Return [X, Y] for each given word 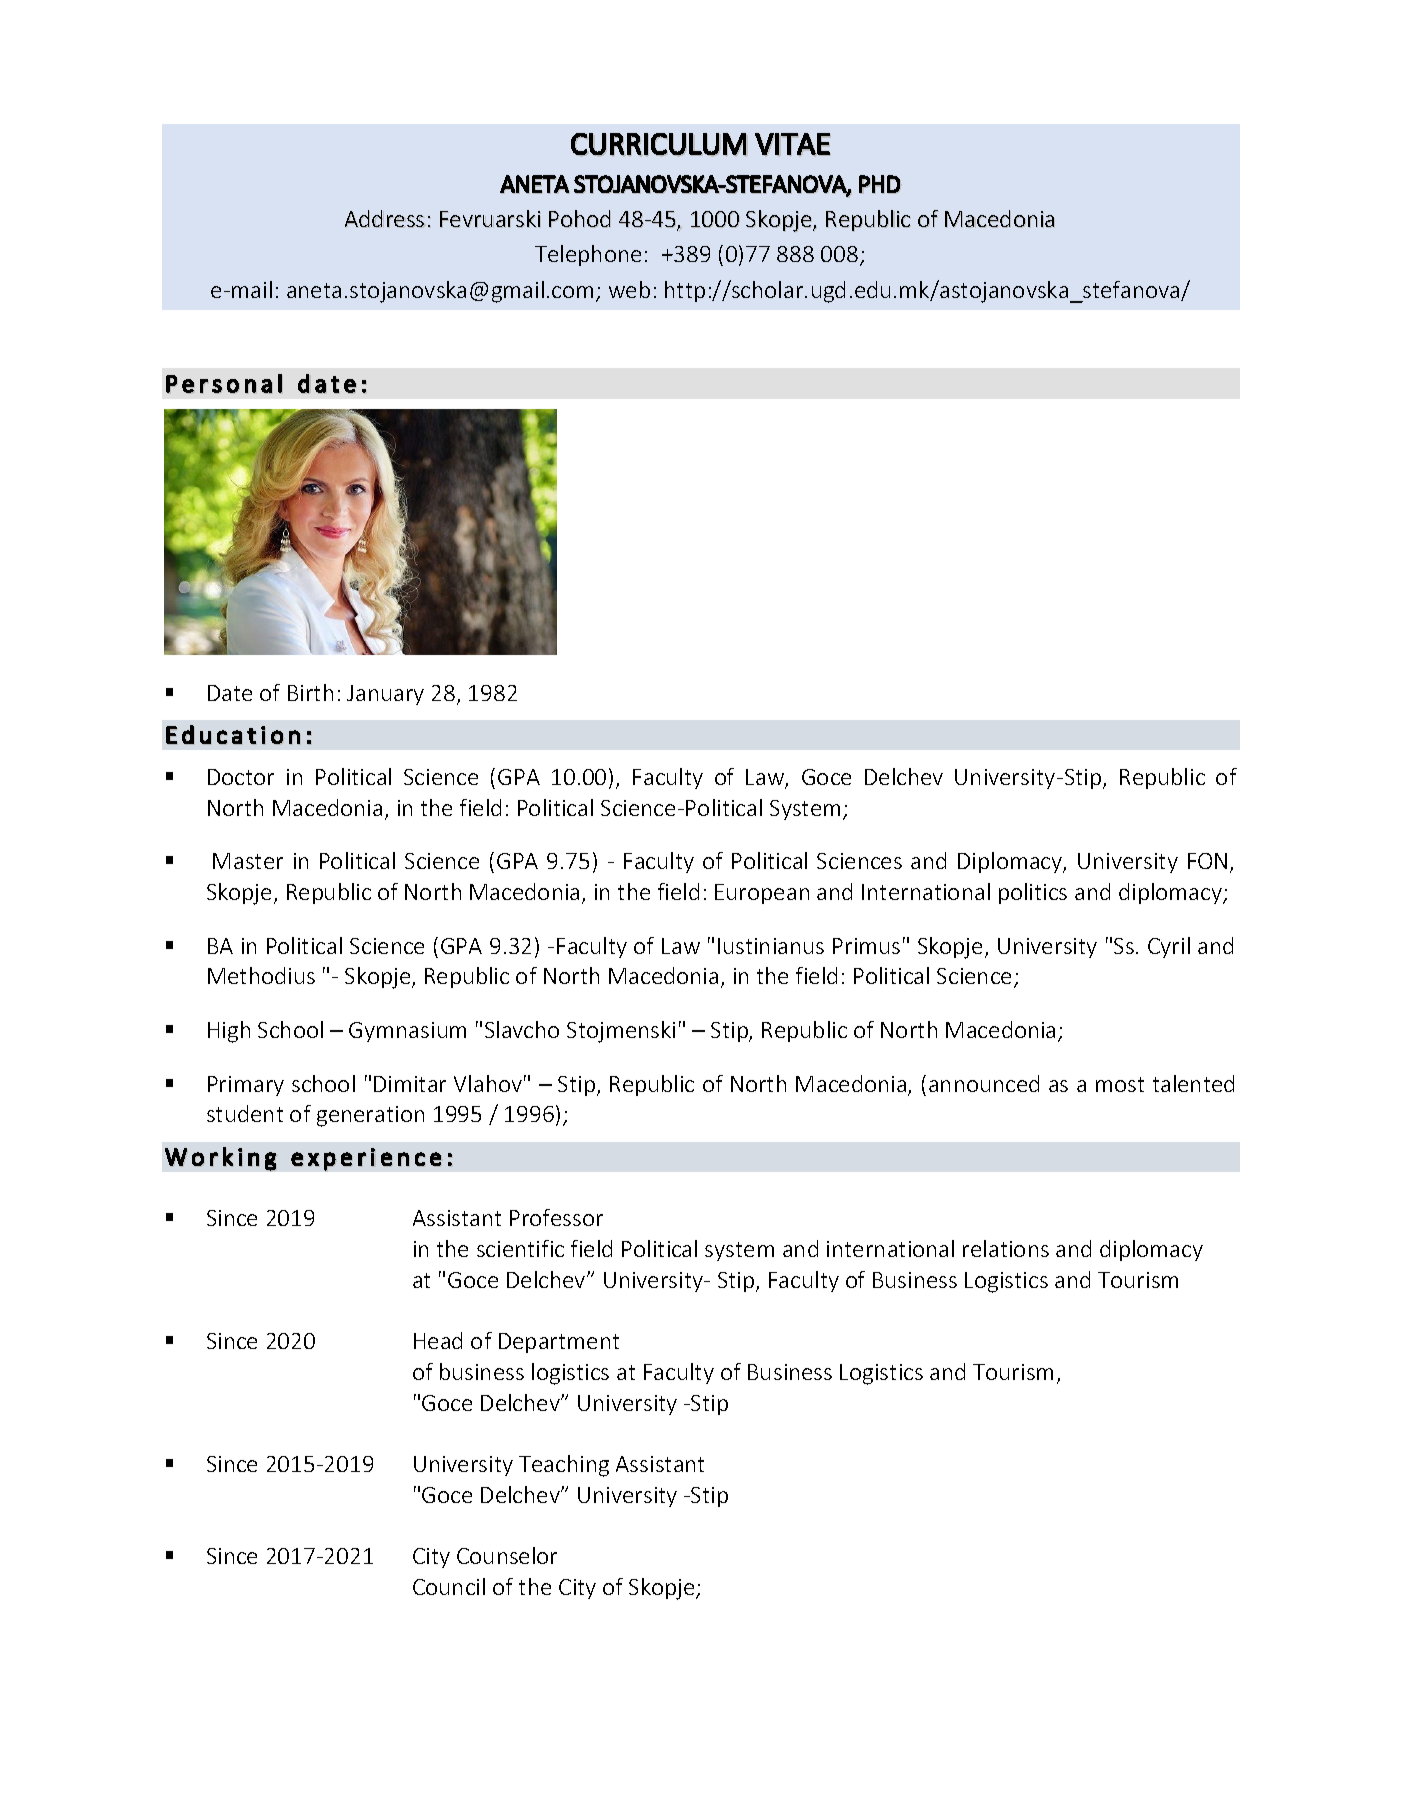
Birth [310, 692]
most [1120, 1084]
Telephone [588, 255]
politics [1033, 893]
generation [370, 1116]
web [629, 289]
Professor [556, 1217]
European [762, 894]
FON [1207, 861]
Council [449, 1586]
